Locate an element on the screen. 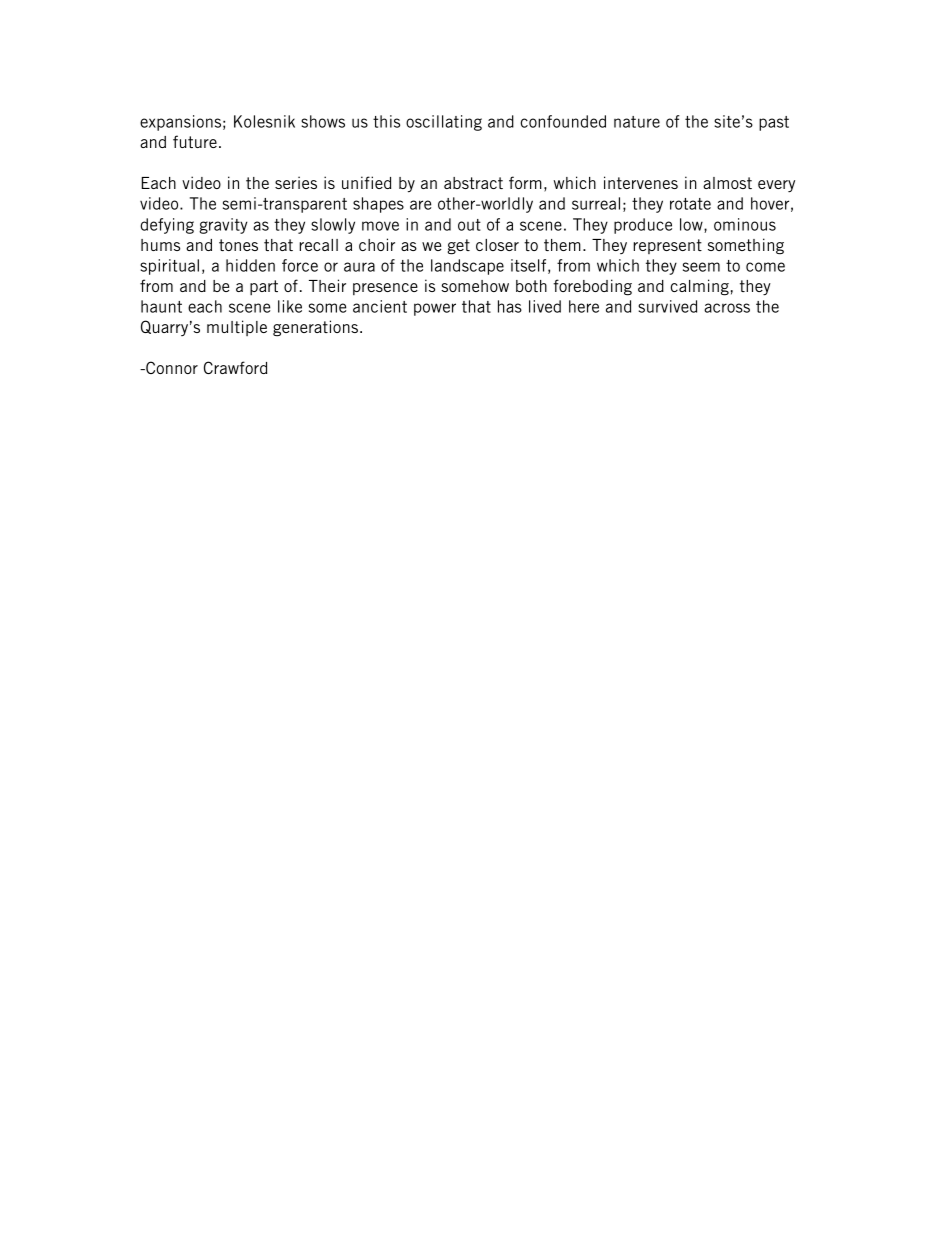  like is located at coordinates (290, 306).
